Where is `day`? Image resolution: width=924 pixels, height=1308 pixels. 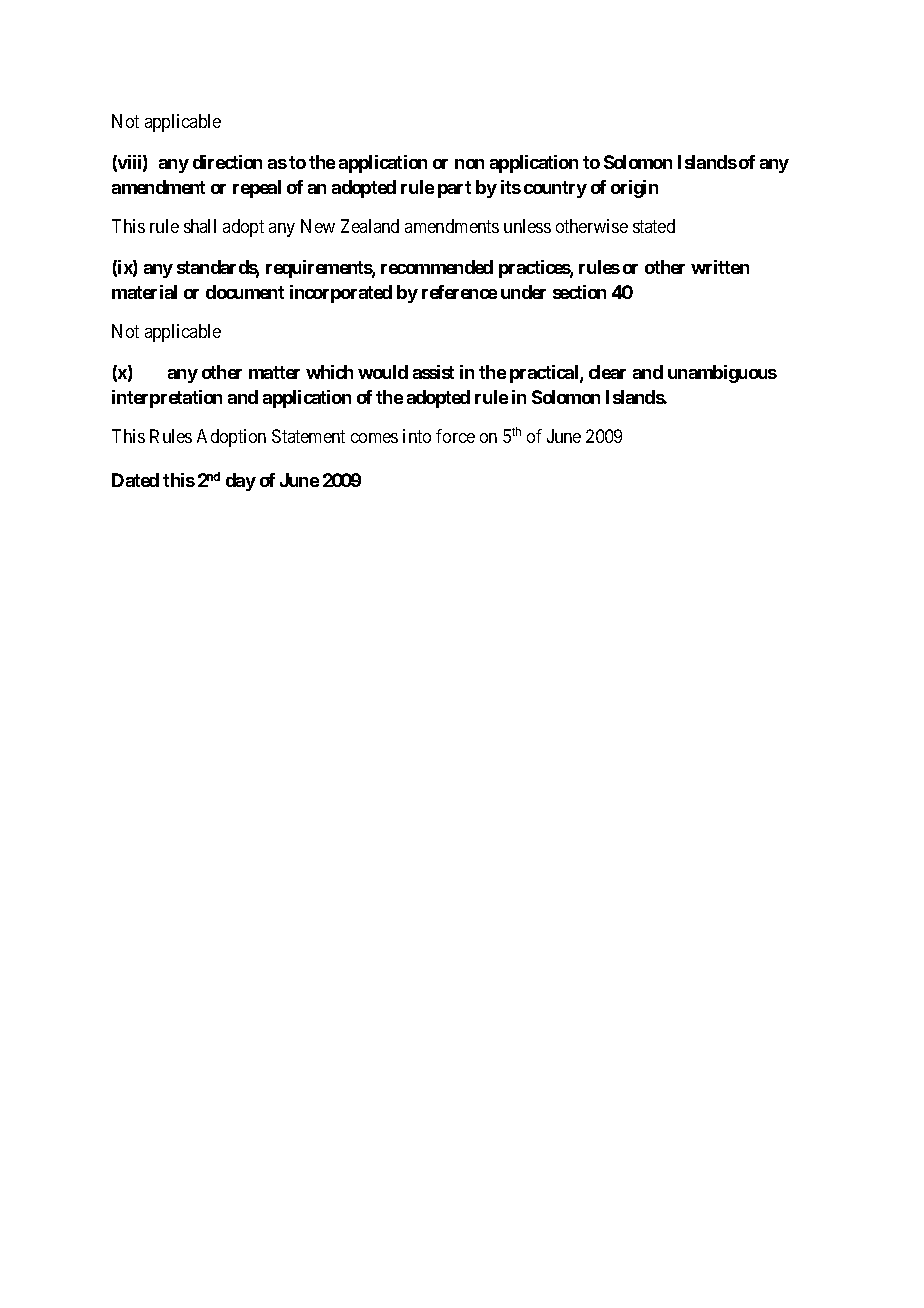
day is located at coordinates (241, 482).
